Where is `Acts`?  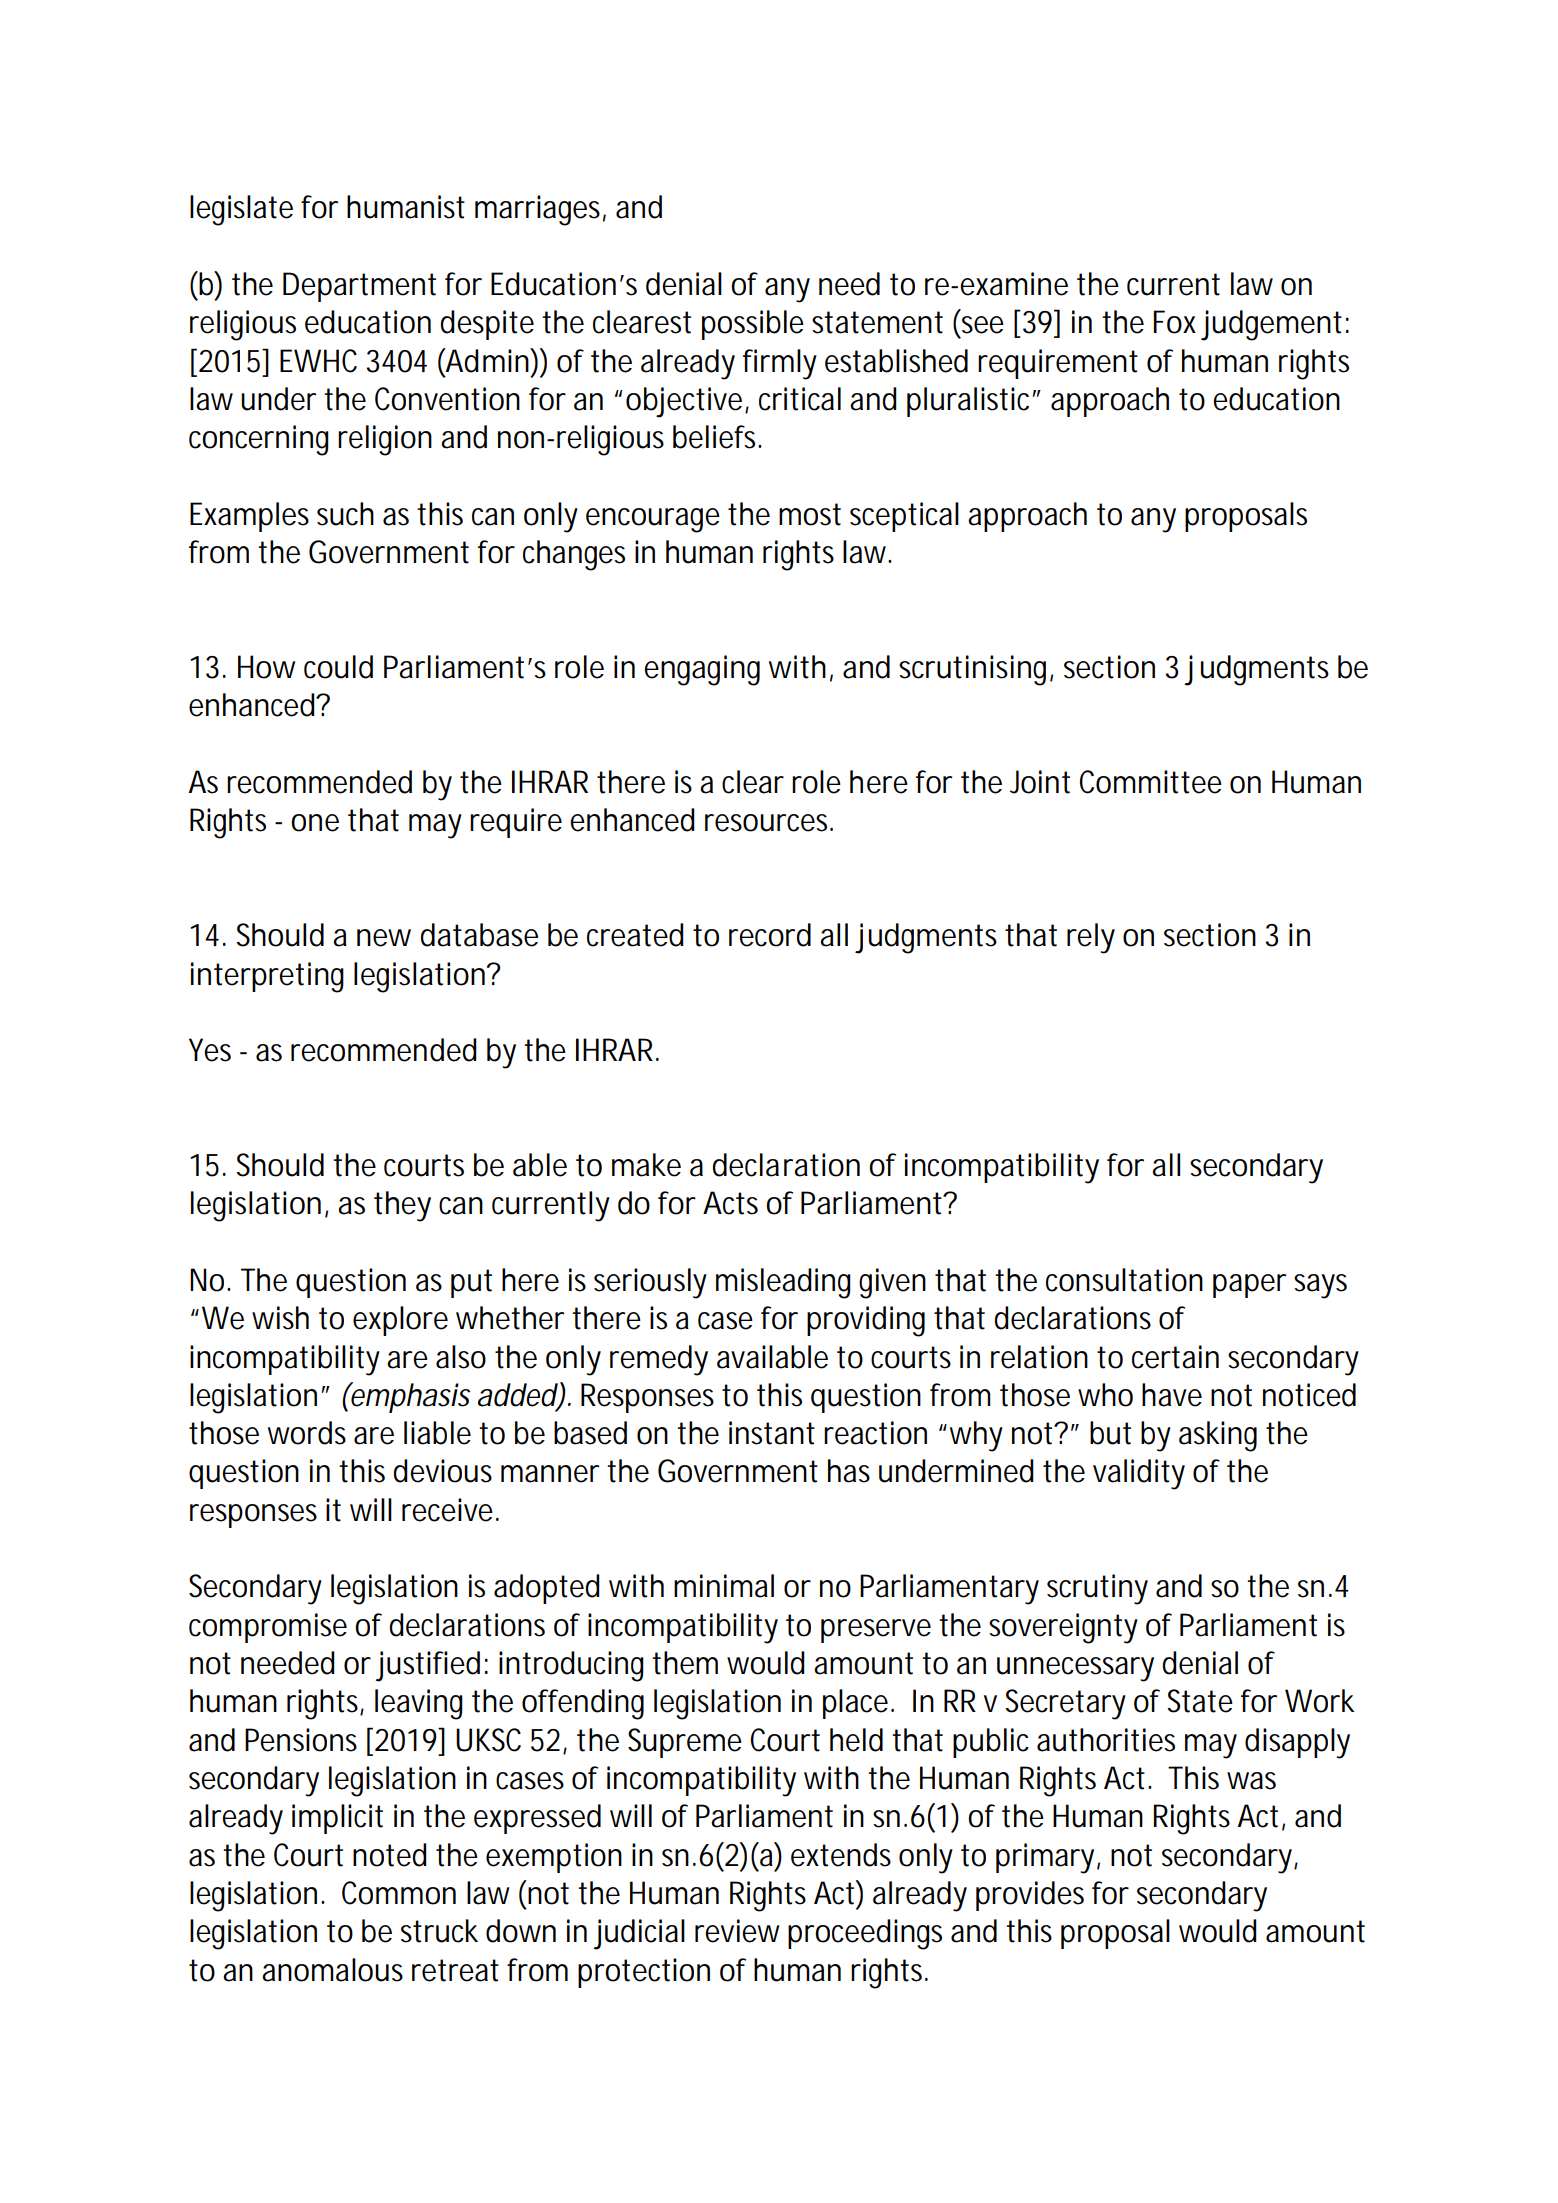
Acts is located at coordinates (730, 1203).
